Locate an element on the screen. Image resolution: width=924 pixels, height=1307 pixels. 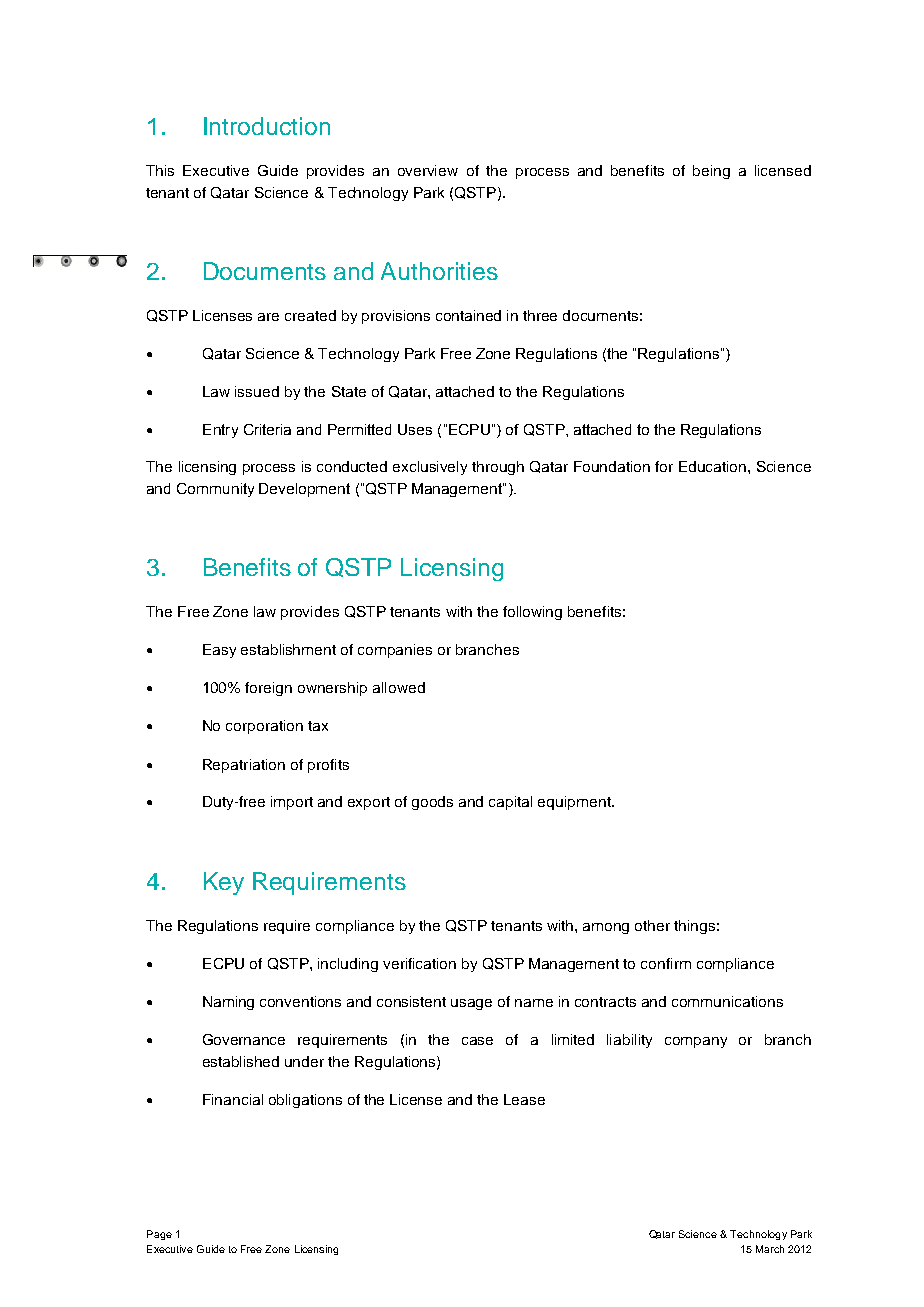
Page is located at coordinates (159, 1235).
